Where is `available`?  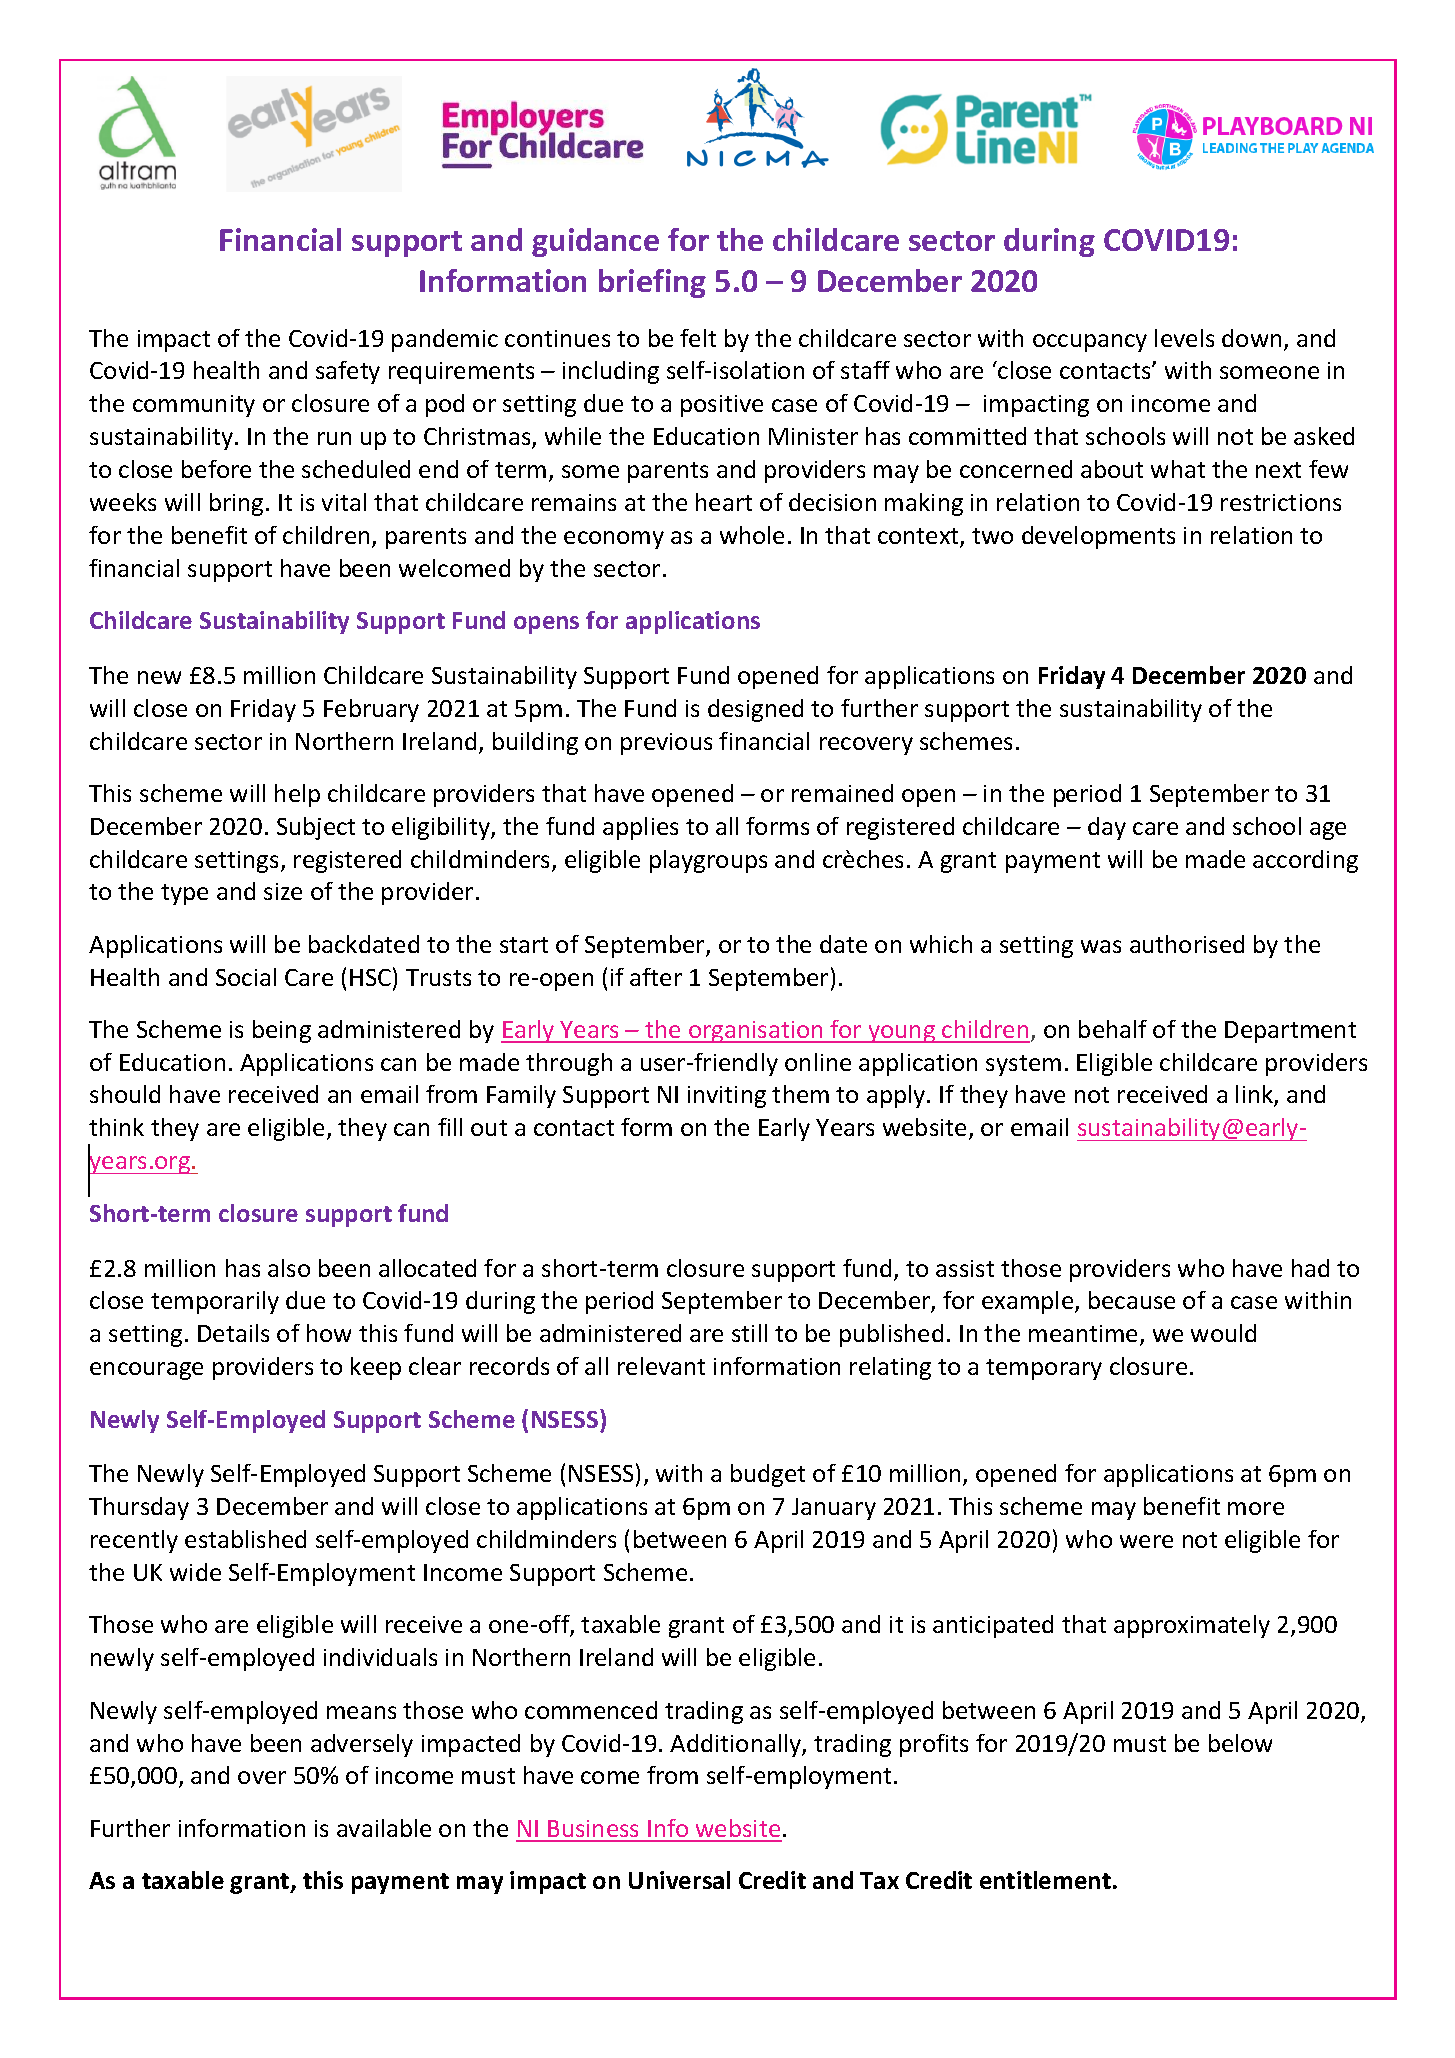 available is located at coordinates (384, 1828).
